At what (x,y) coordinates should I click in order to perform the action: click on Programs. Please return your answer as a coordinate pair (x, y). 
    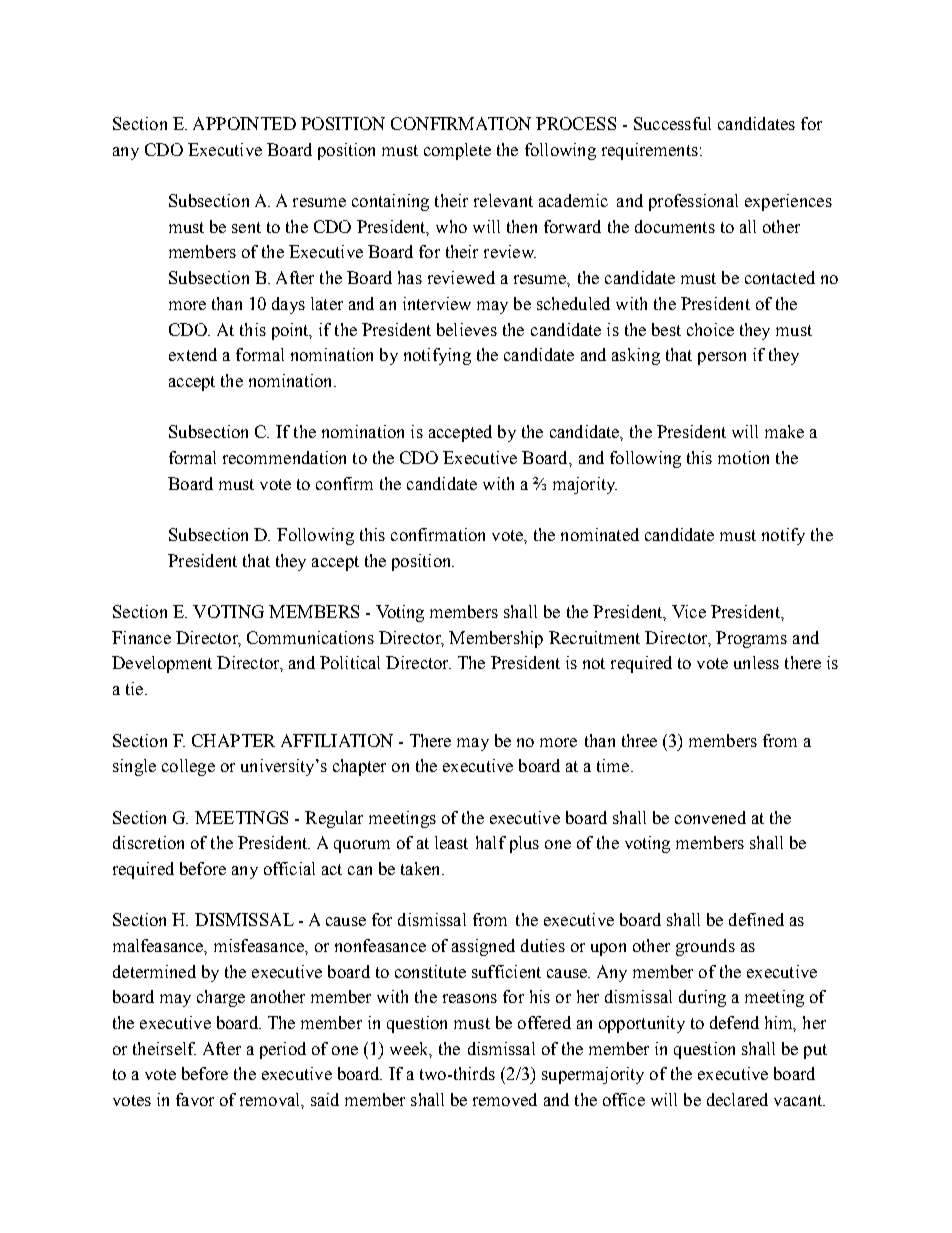
    Looking at the image, I should click on (751, 639).
